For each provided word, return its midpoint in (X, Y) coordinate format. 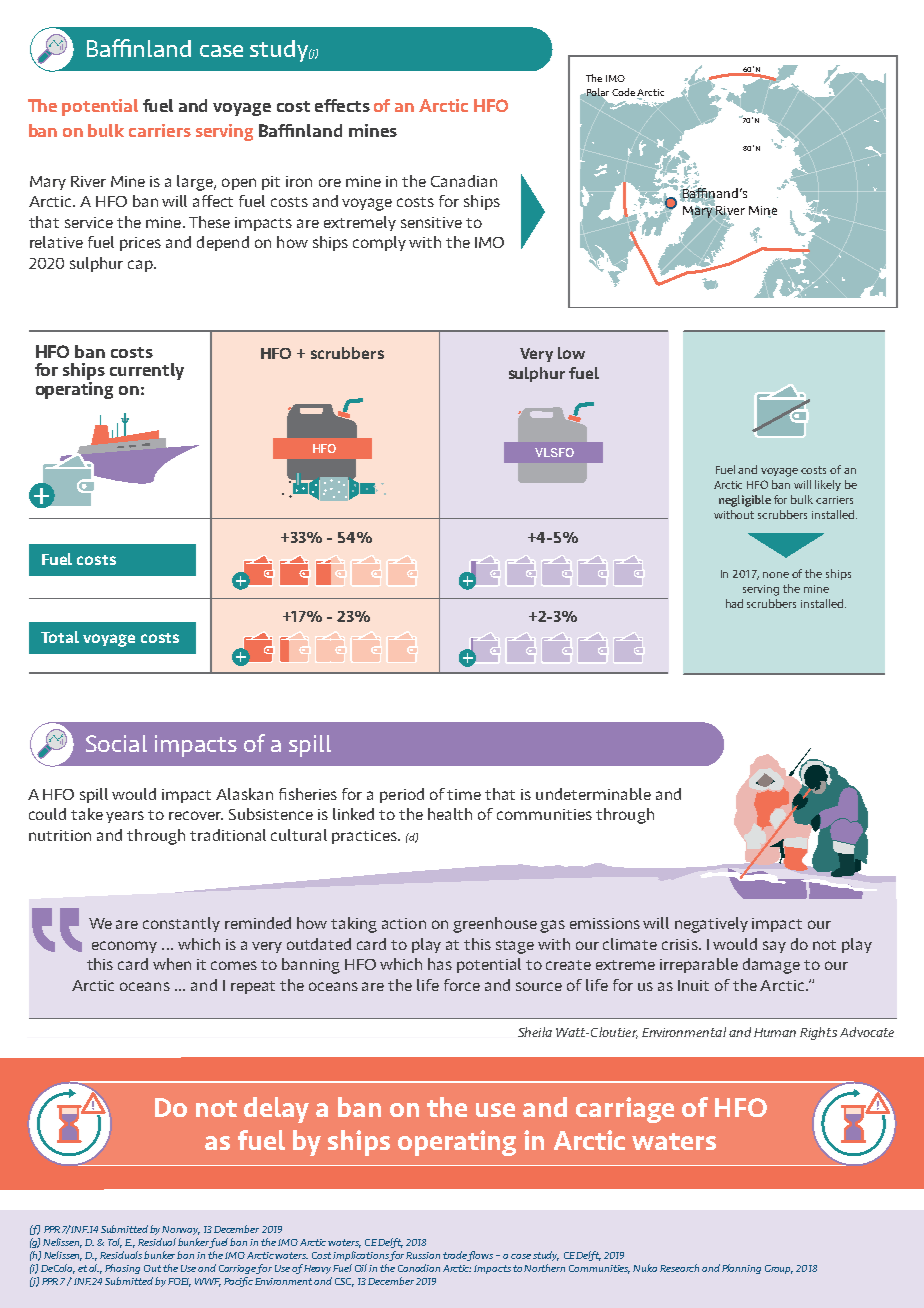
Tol (115, 1243)
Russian (423, 1255)
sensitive (431, 222)
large (196, 183)
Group (779, 1269)
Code (623, 92)
